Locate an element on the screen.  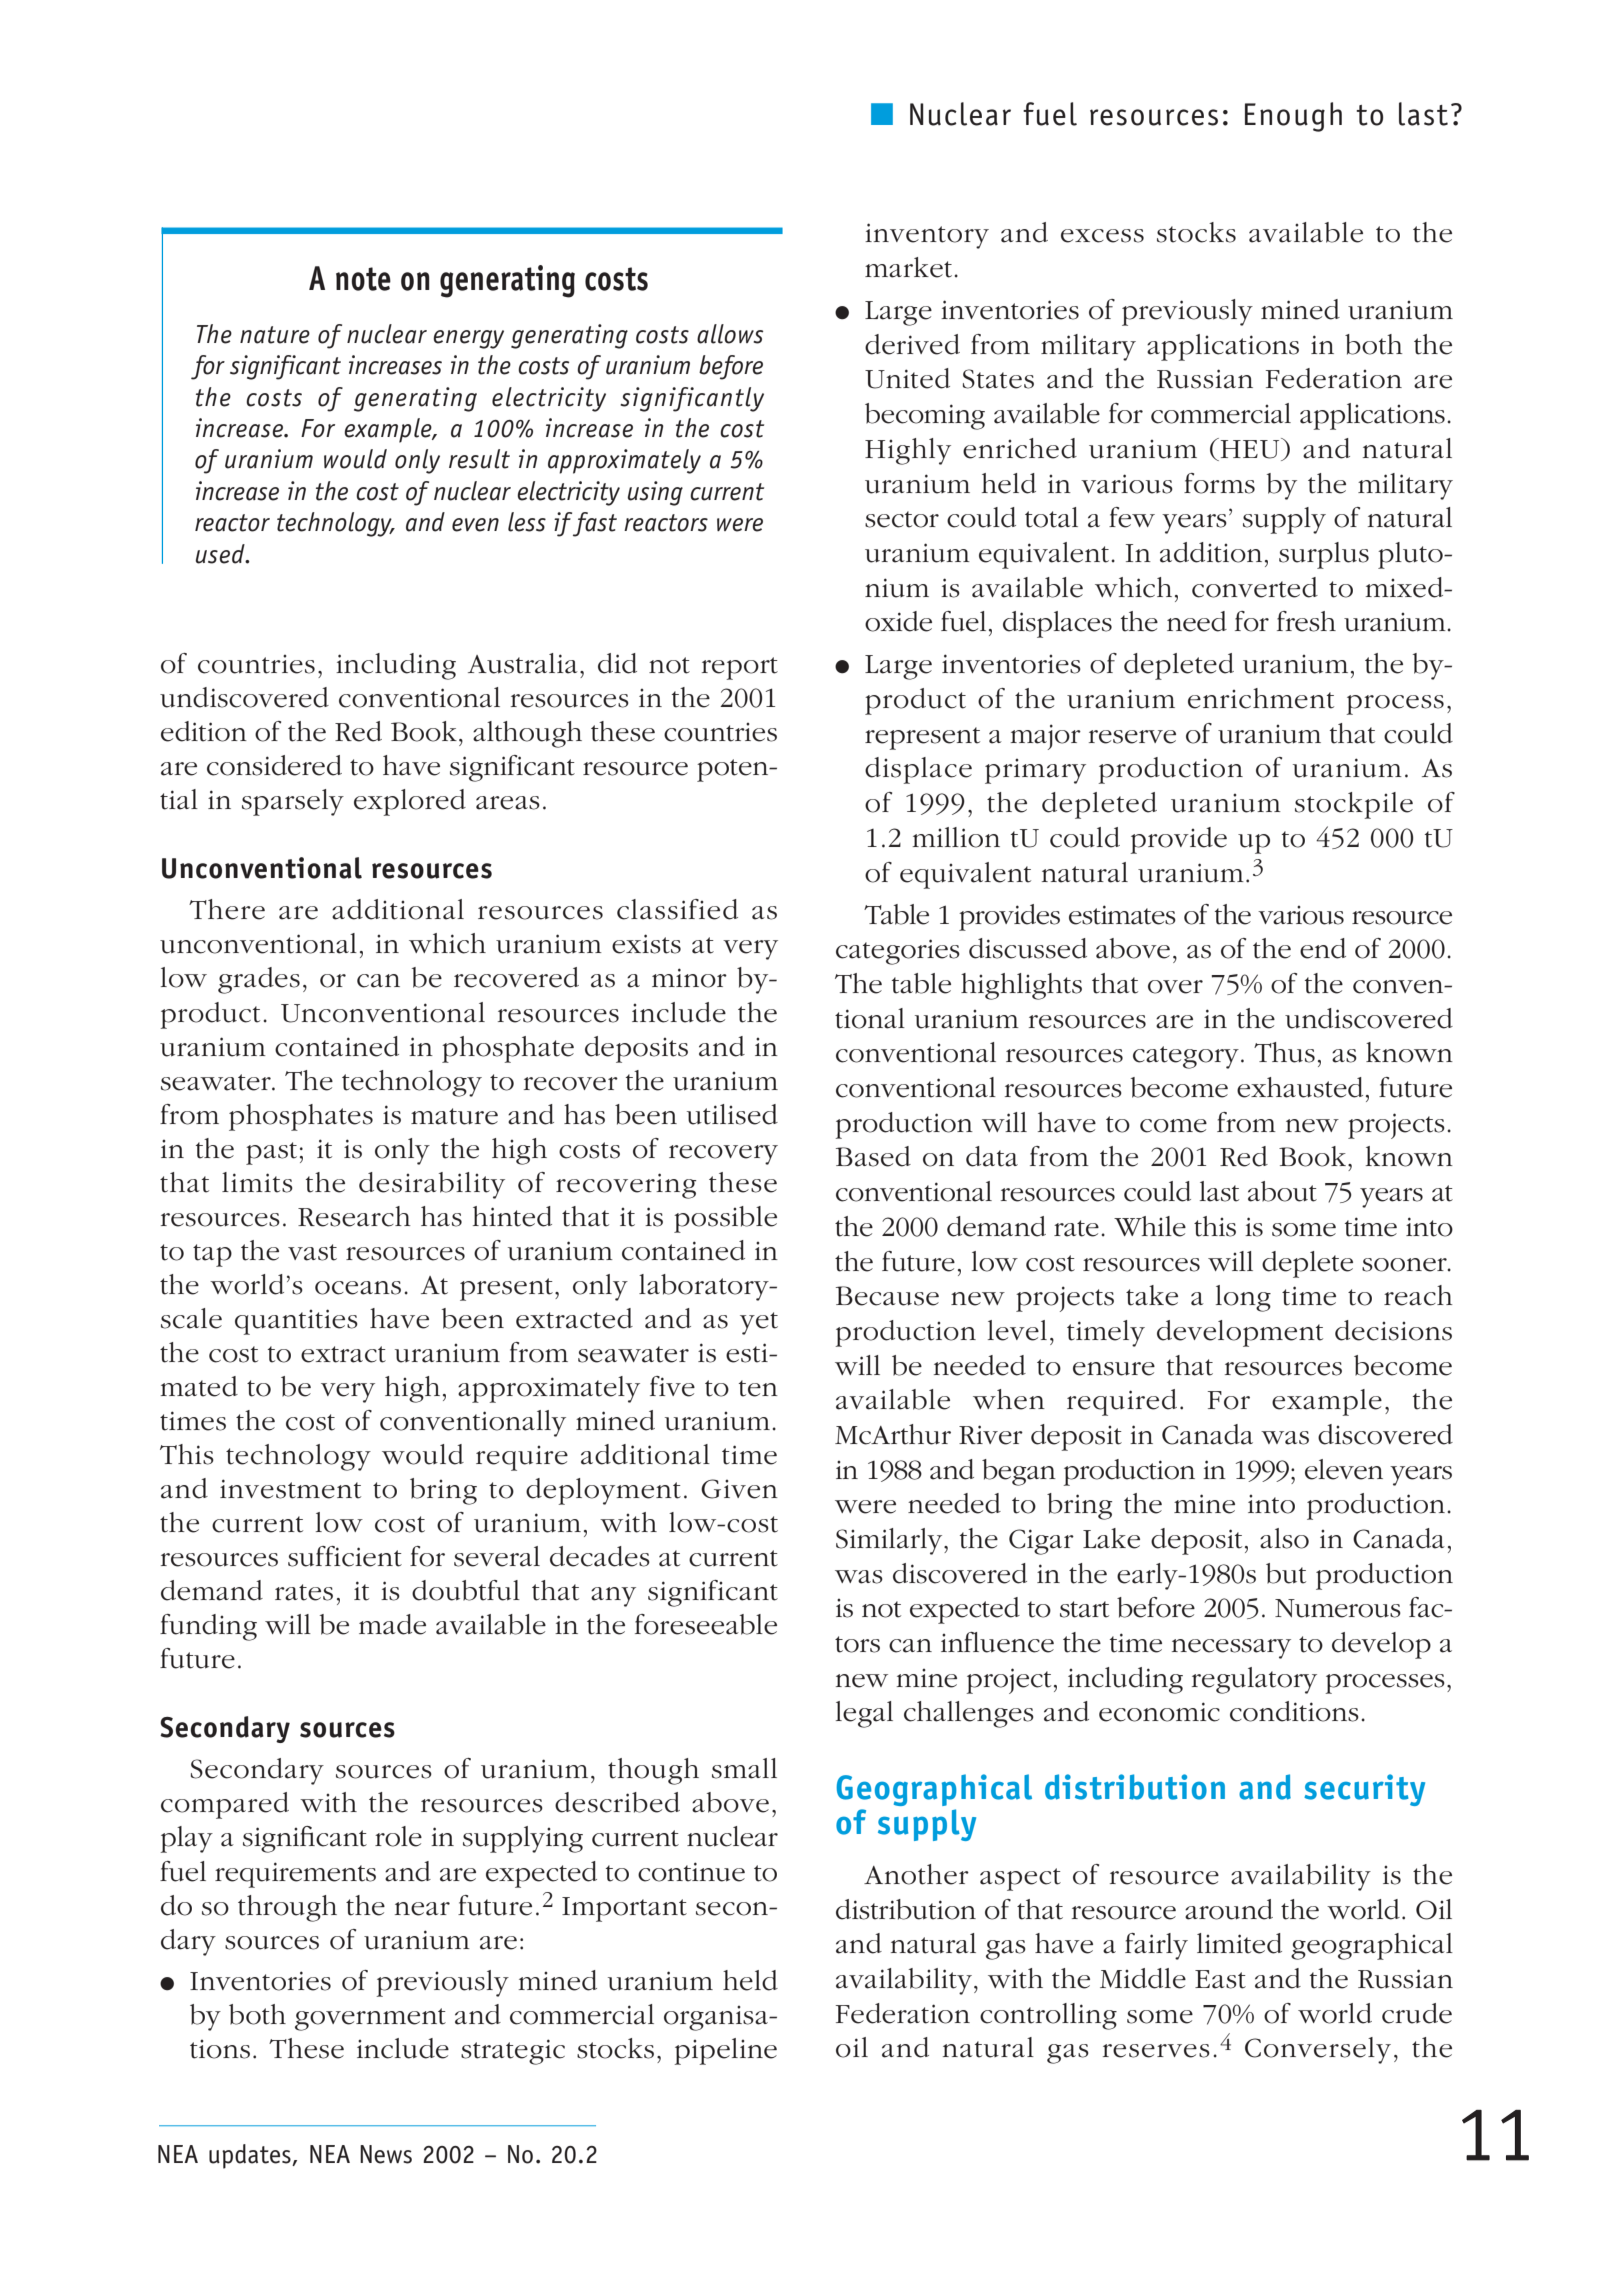
necessary is located at coordinates (1231, 1649).
